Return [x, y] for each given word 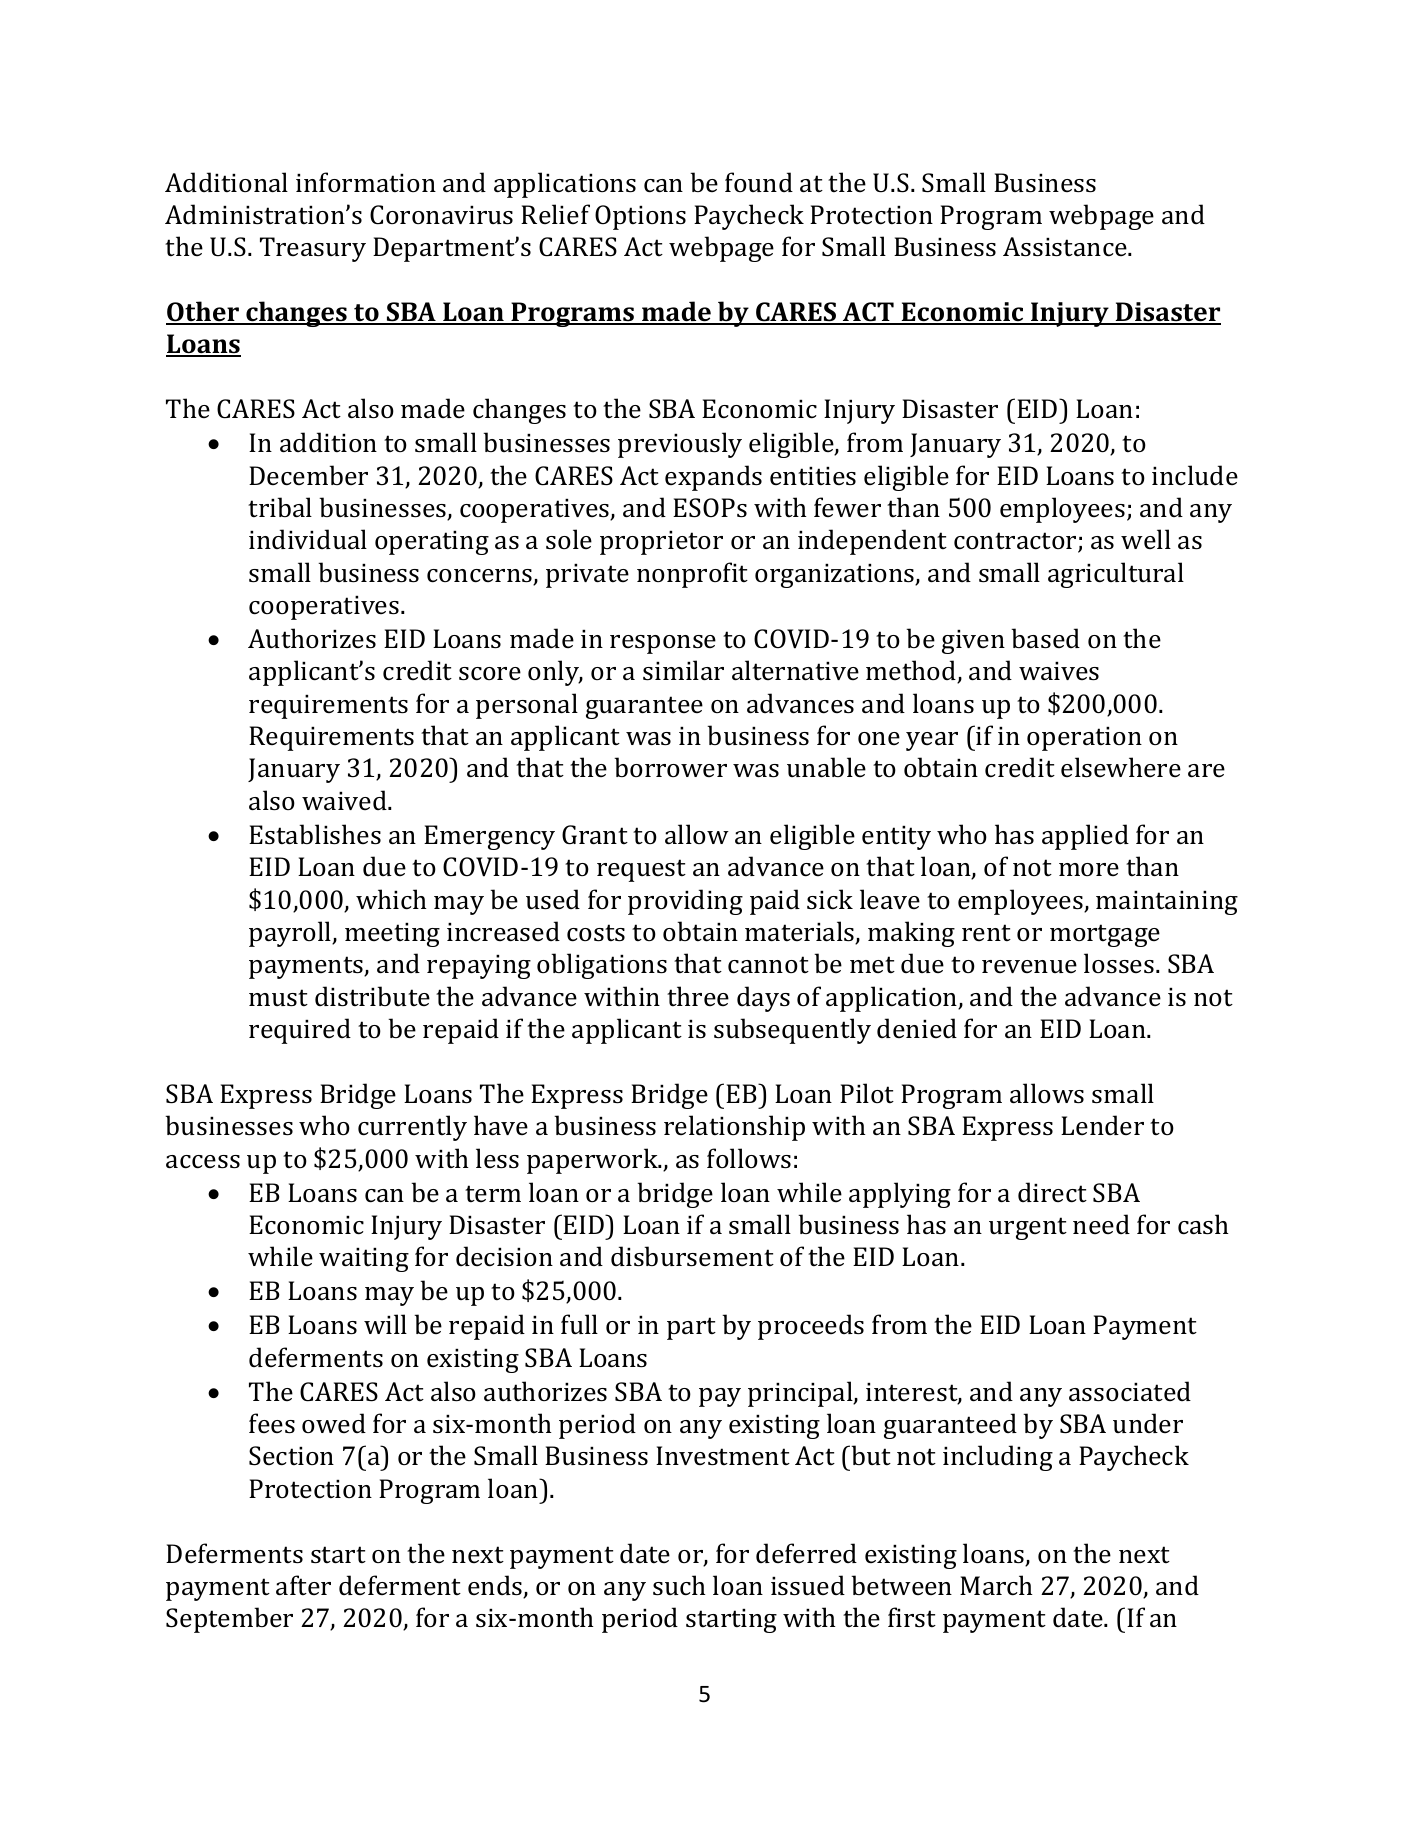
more [1089, 869]
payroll [291, 934]
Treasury [313, 249]
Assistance [1066, 247]
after [303, 1585]
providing [685, 902]
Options [640, 217]
